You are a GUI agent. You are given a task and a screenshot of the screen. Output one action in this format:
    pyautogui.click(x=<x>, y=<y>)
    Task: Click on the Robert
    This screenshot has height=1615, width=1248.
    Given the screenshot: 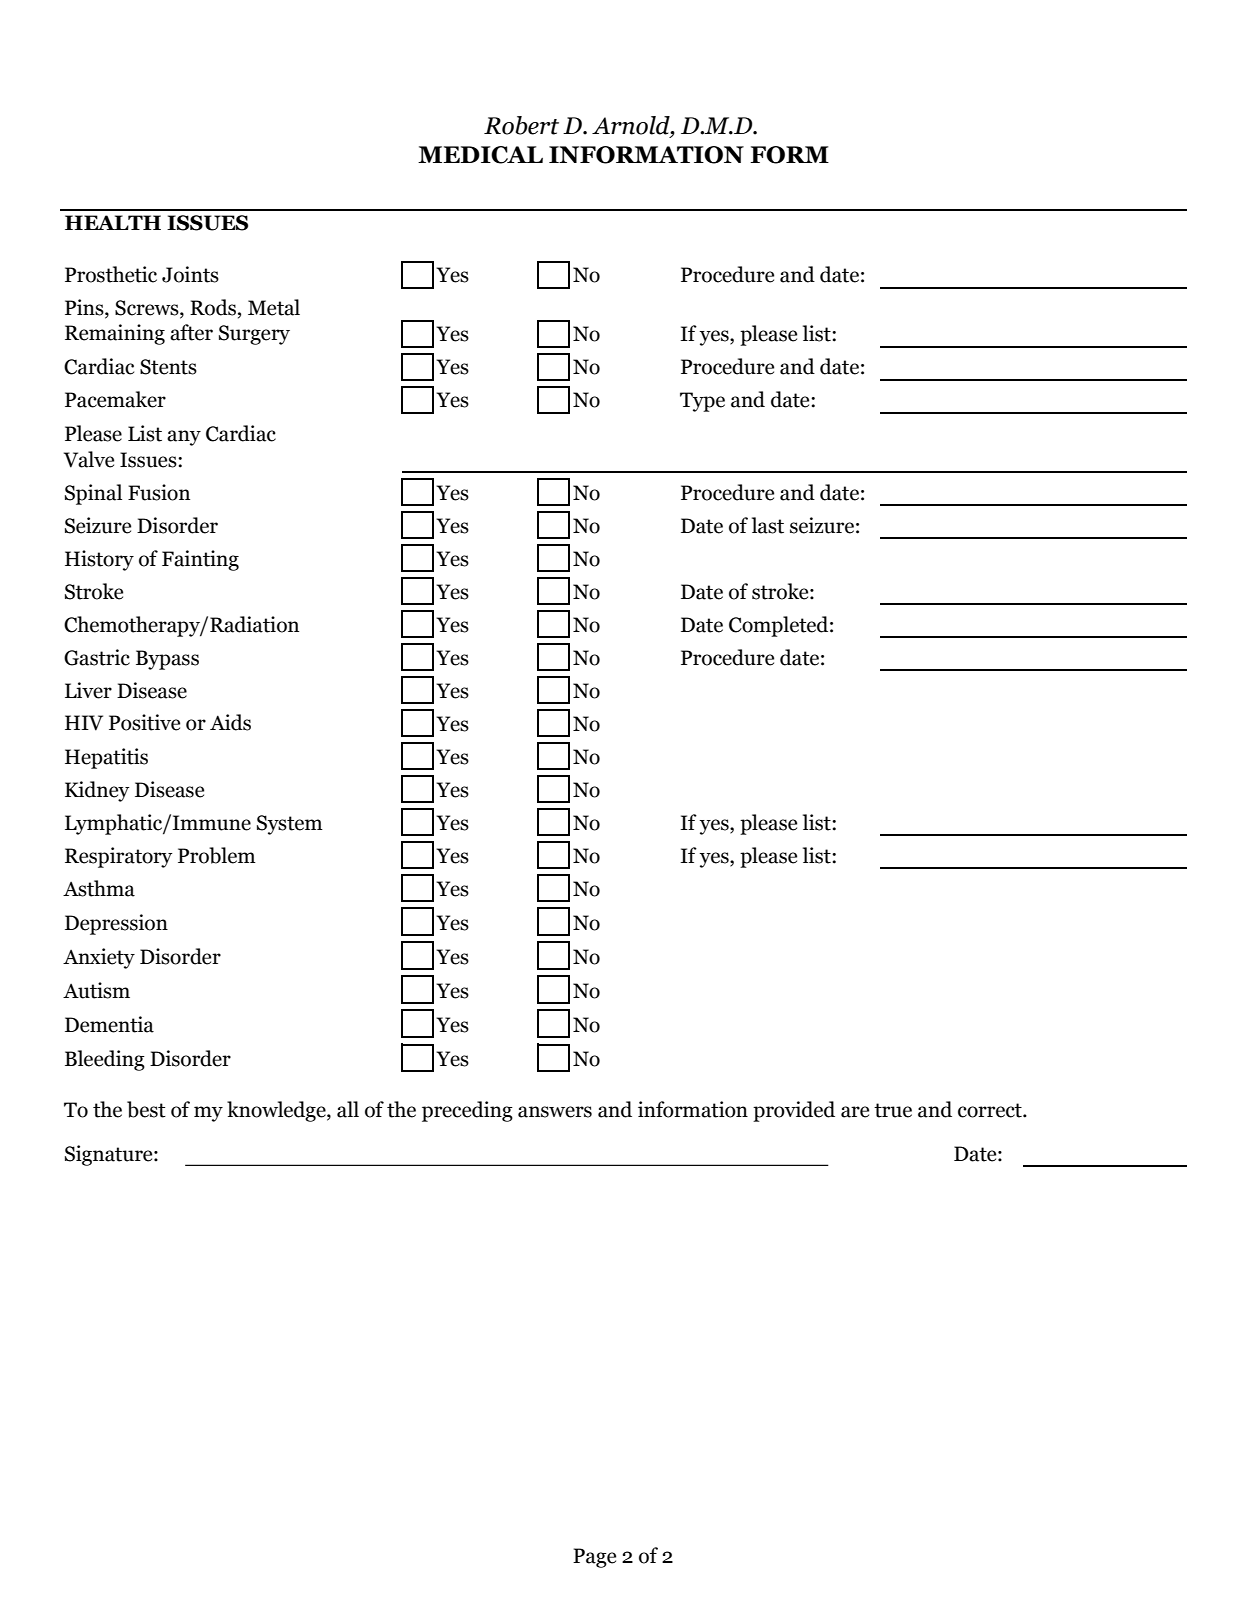 What is the action you would take?
    pyautogui.click(x=521, y=125)
